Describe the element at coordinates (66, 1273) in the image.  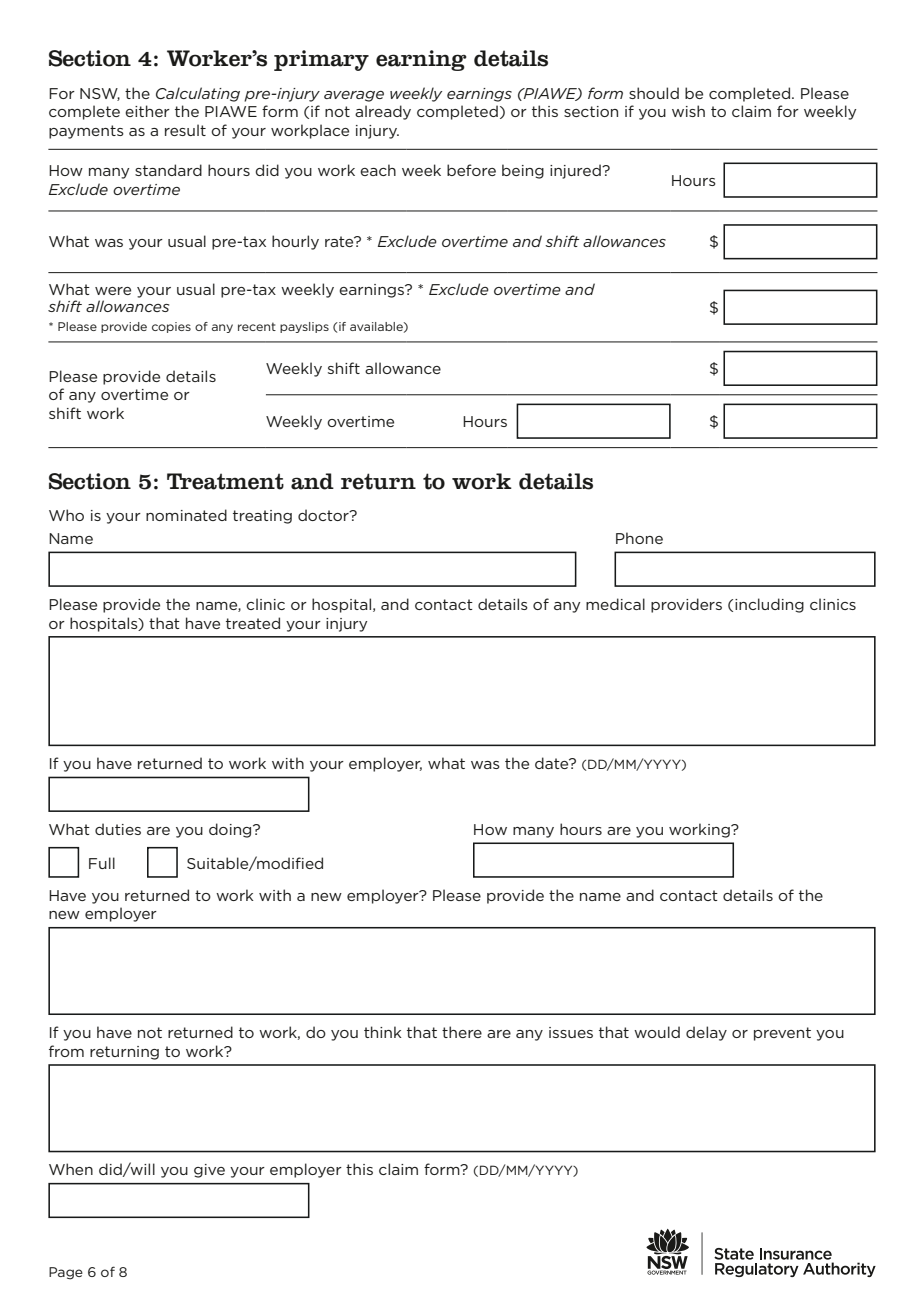
I see `Page` at that location.
